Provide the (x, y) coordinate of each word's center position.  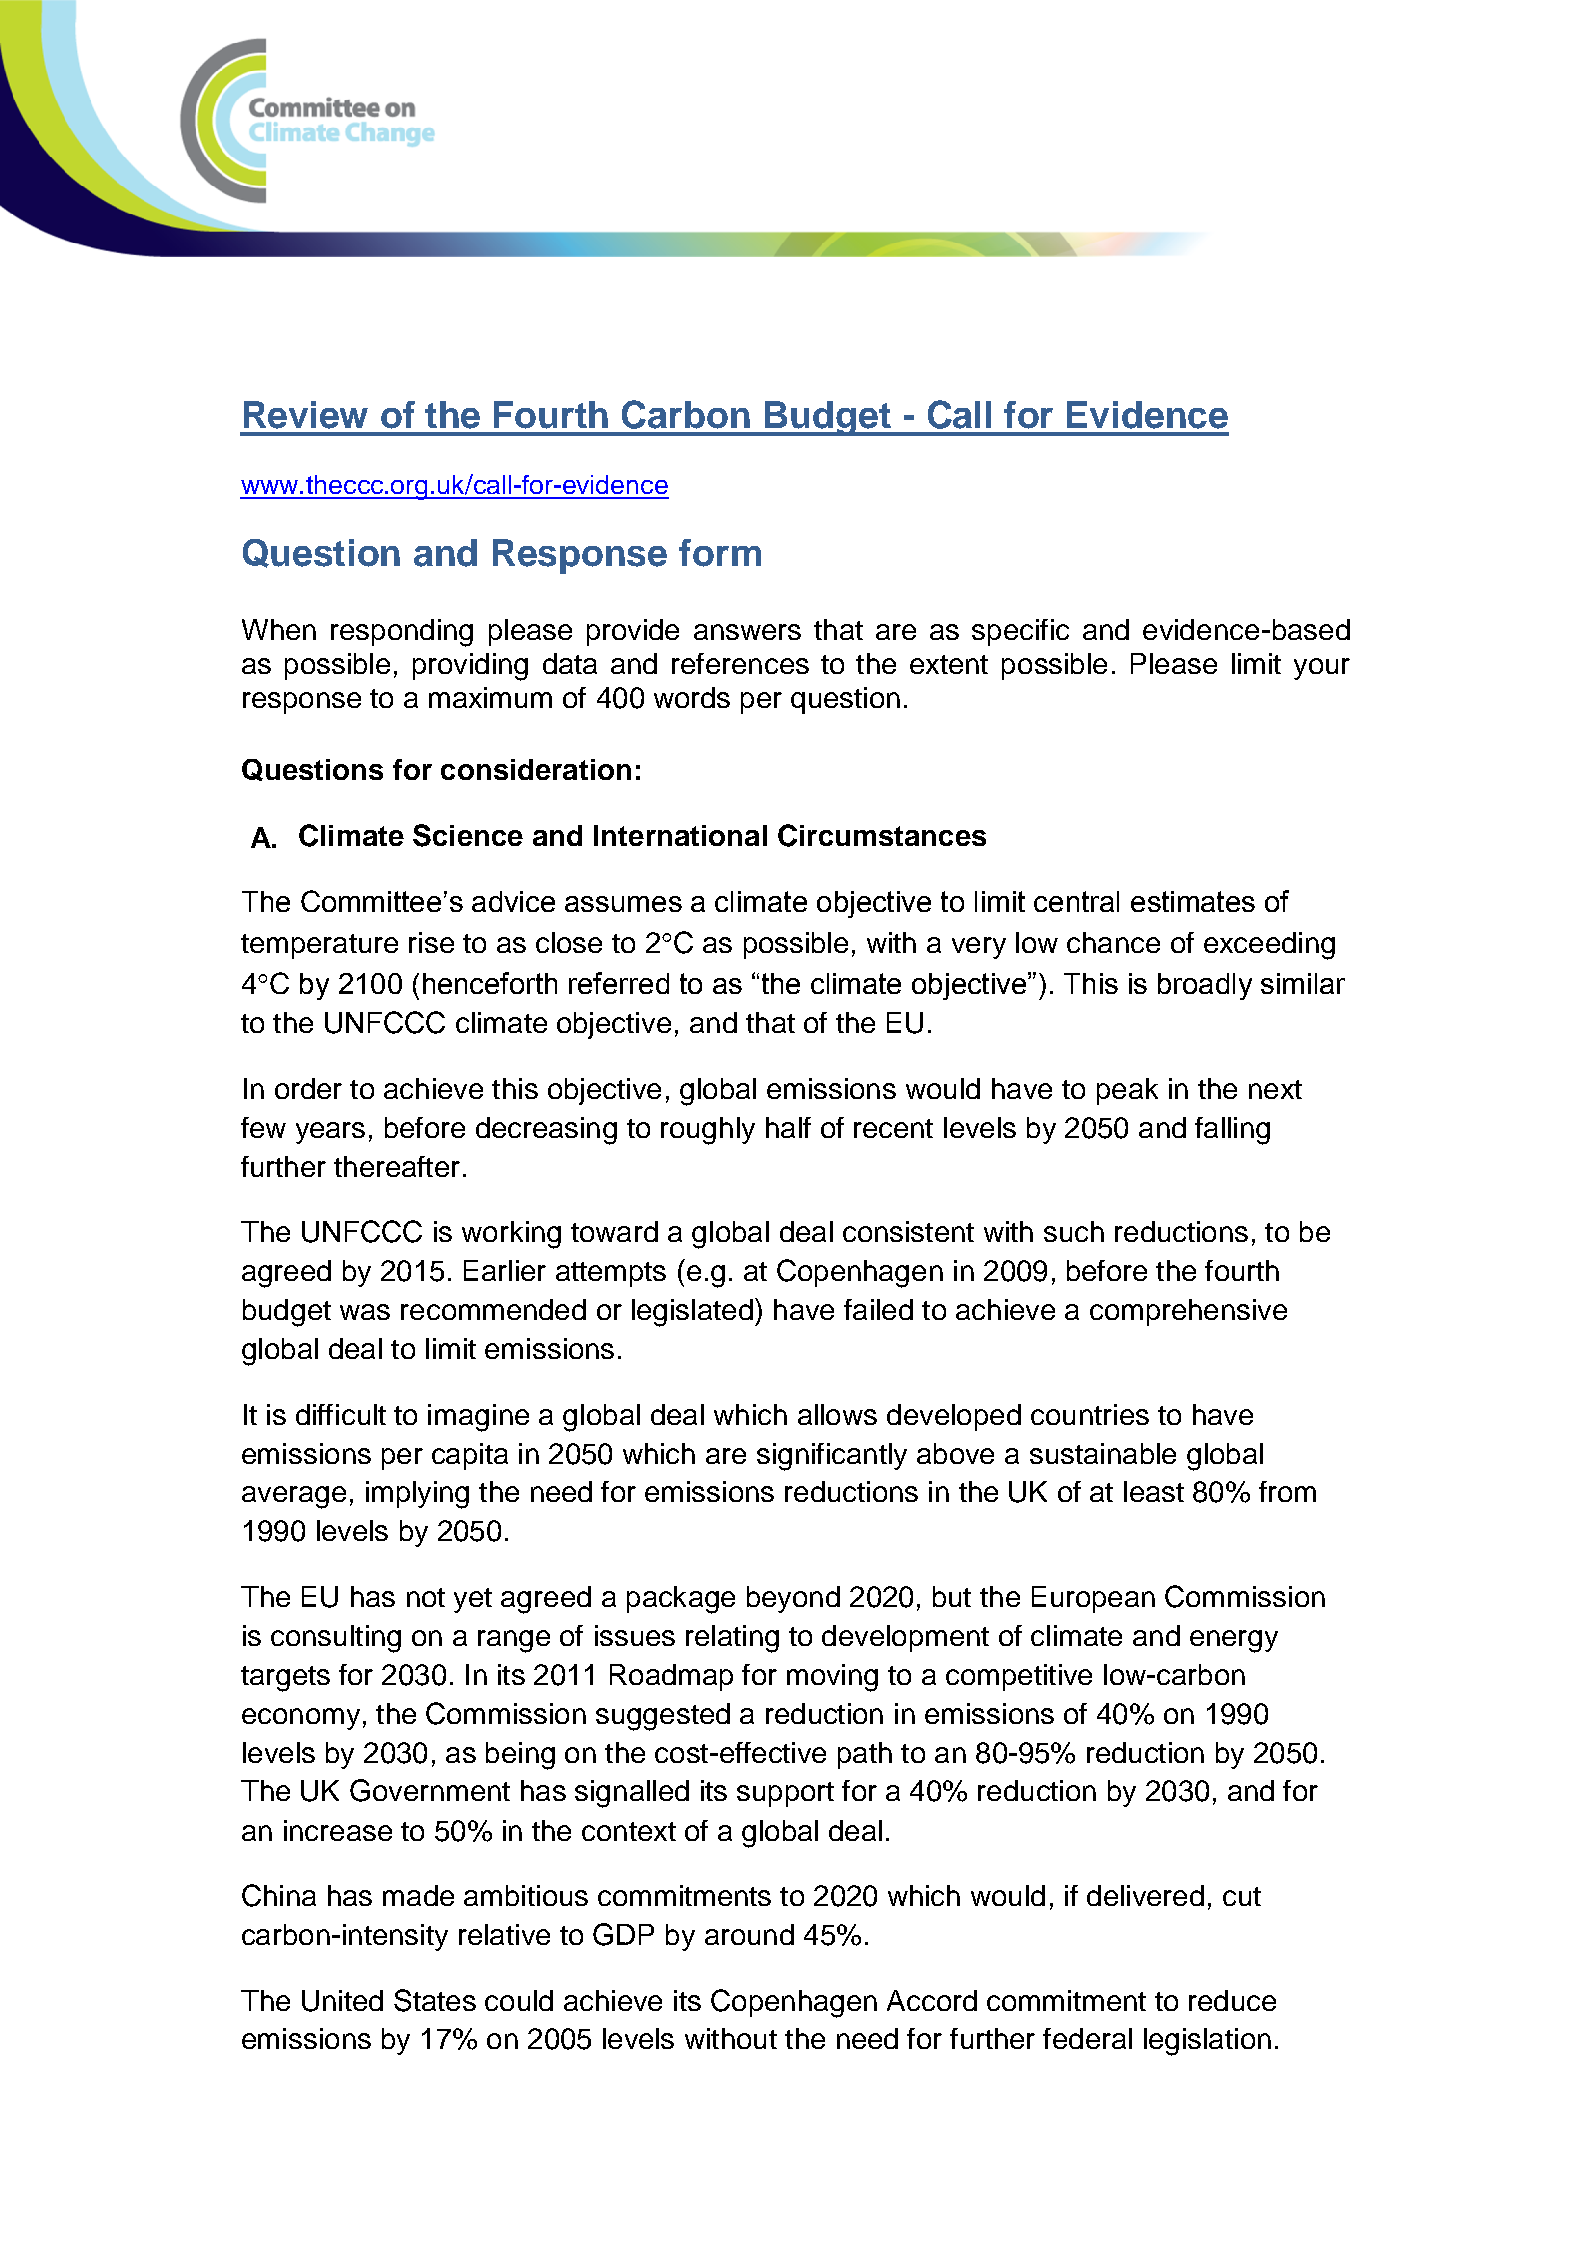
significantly (832, 1457)
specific (1020, 632)
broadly (1205, 986)
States (435, 2000)
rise (431, 942)
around (749, 1934)
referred (619, 983)
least (1154, 1491)
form (720, 553)
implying (417, 1495)
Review (306, 415)
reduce (1232, 2000)
